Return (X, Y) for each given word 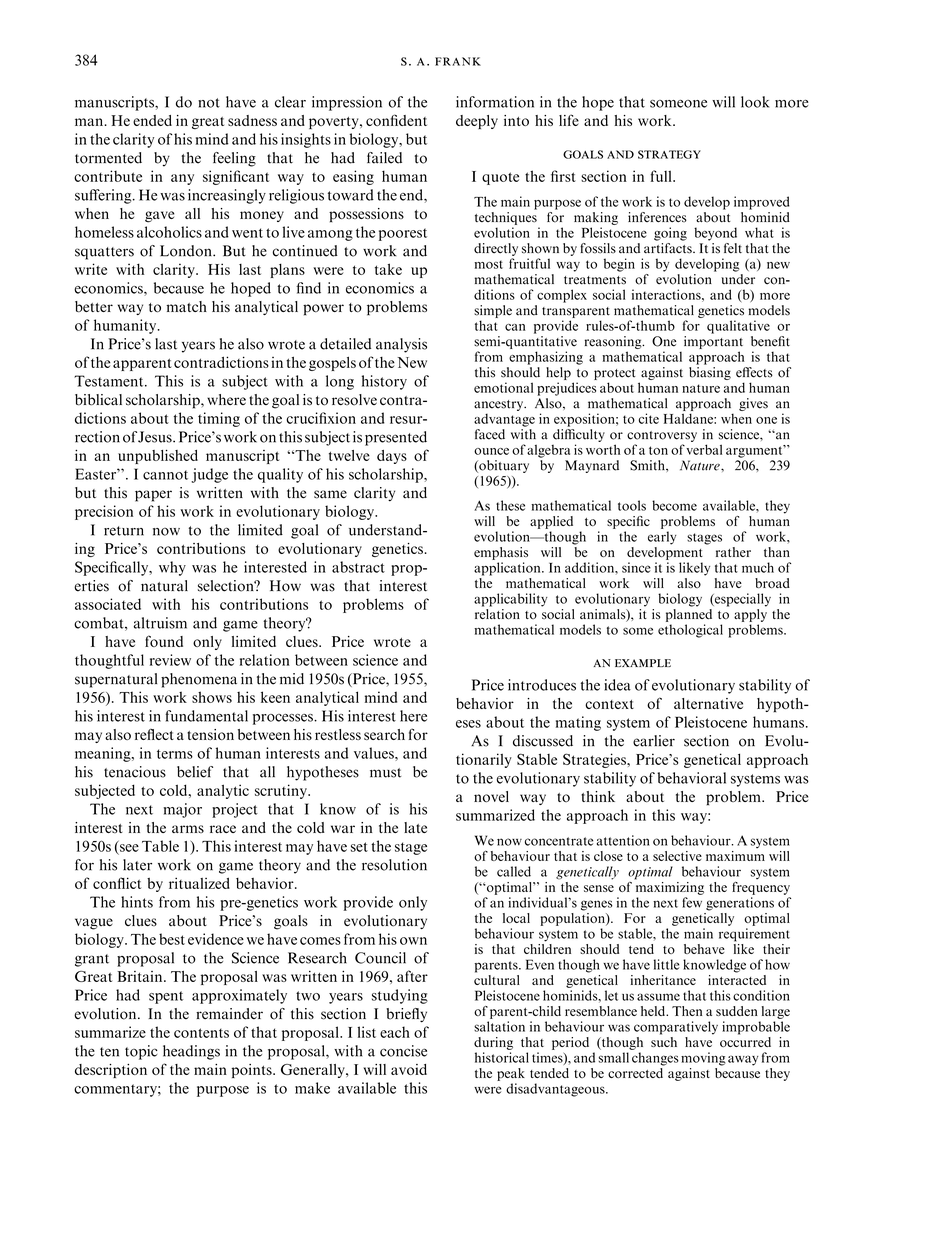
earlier (654, 741)
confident (396, 120)
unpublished (158, 456)
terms (175, 754)
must (385, 773)
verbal (704, 449)
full (662, 176)
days (392, 457)
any (182, 179)
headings (191, 1052)
